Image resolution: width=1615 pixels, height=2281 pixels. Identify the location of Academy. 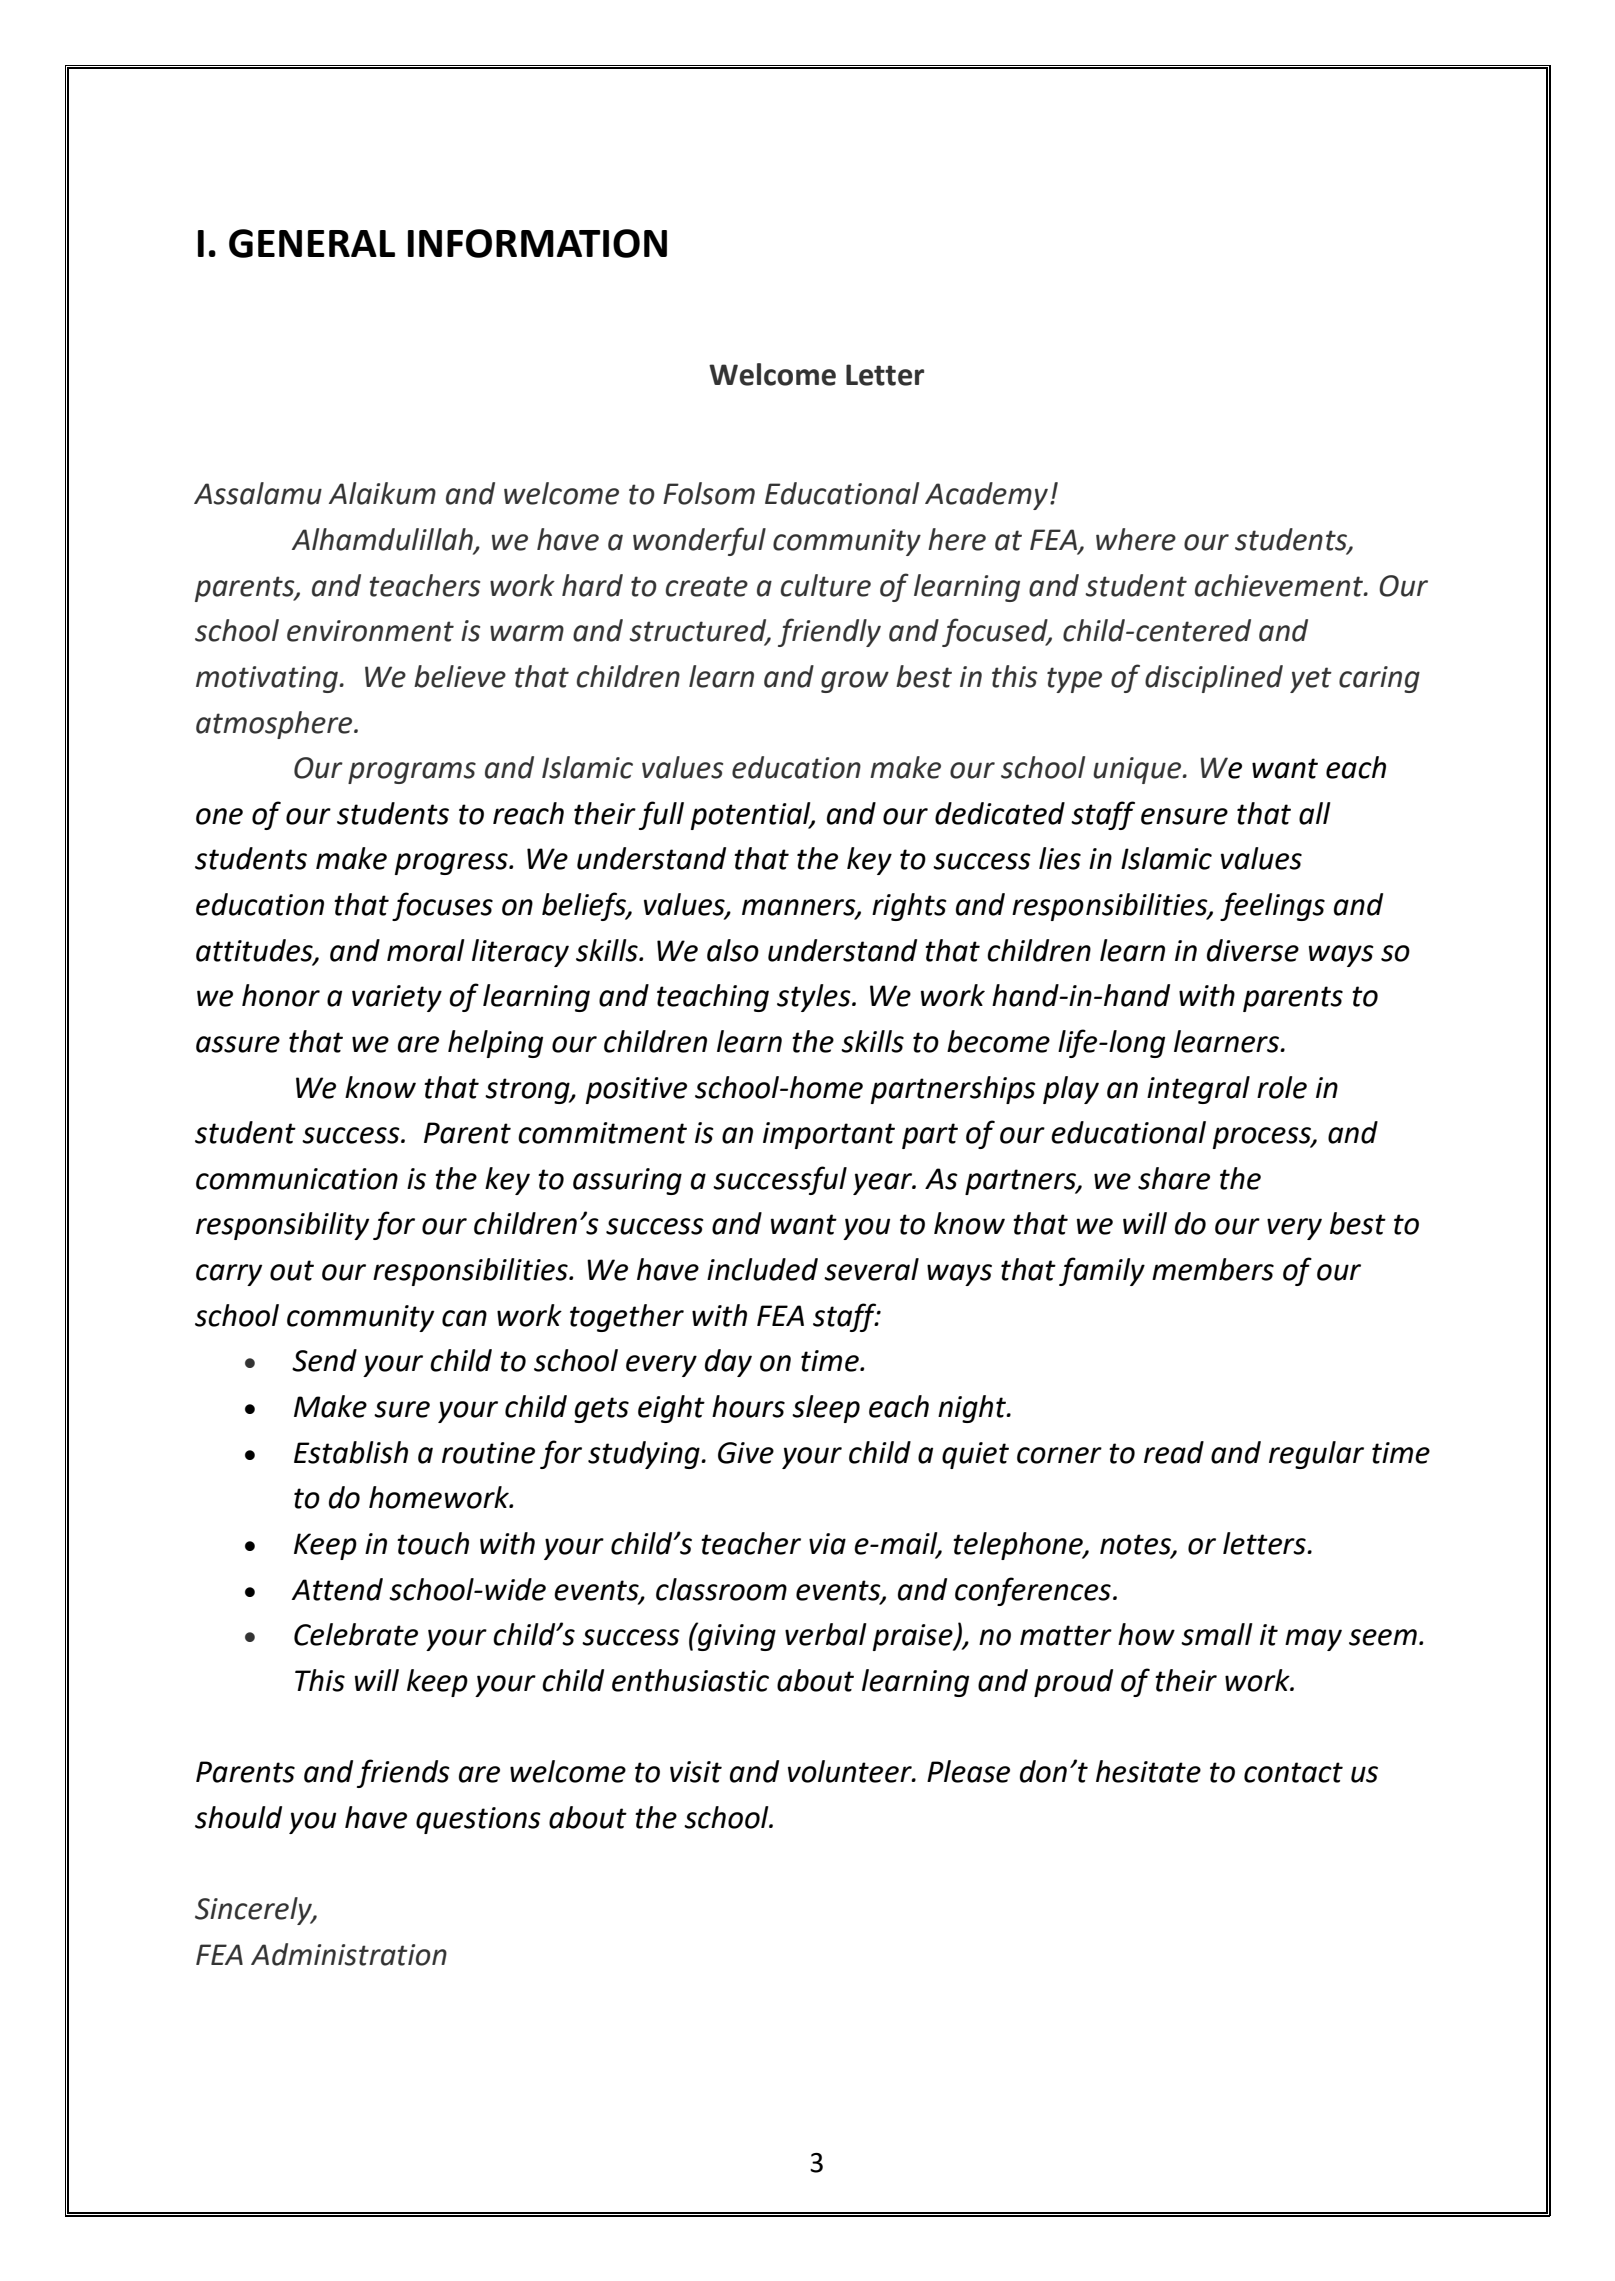
(986, 496).
